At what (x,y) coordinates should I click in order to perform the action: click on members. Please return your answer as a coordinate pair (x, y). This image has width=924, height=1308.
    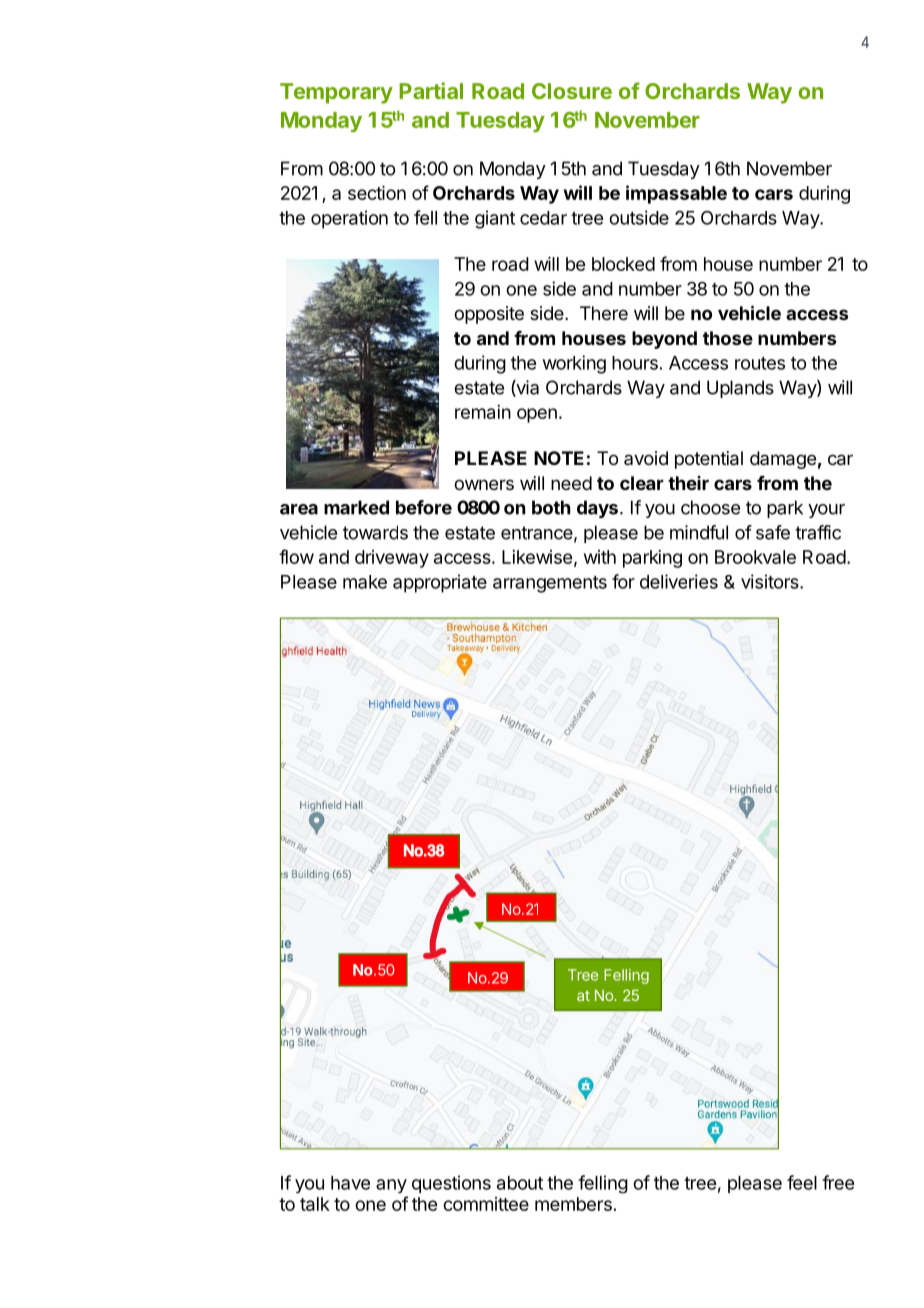
    Looking at the image, I should click on (573, 1204).
